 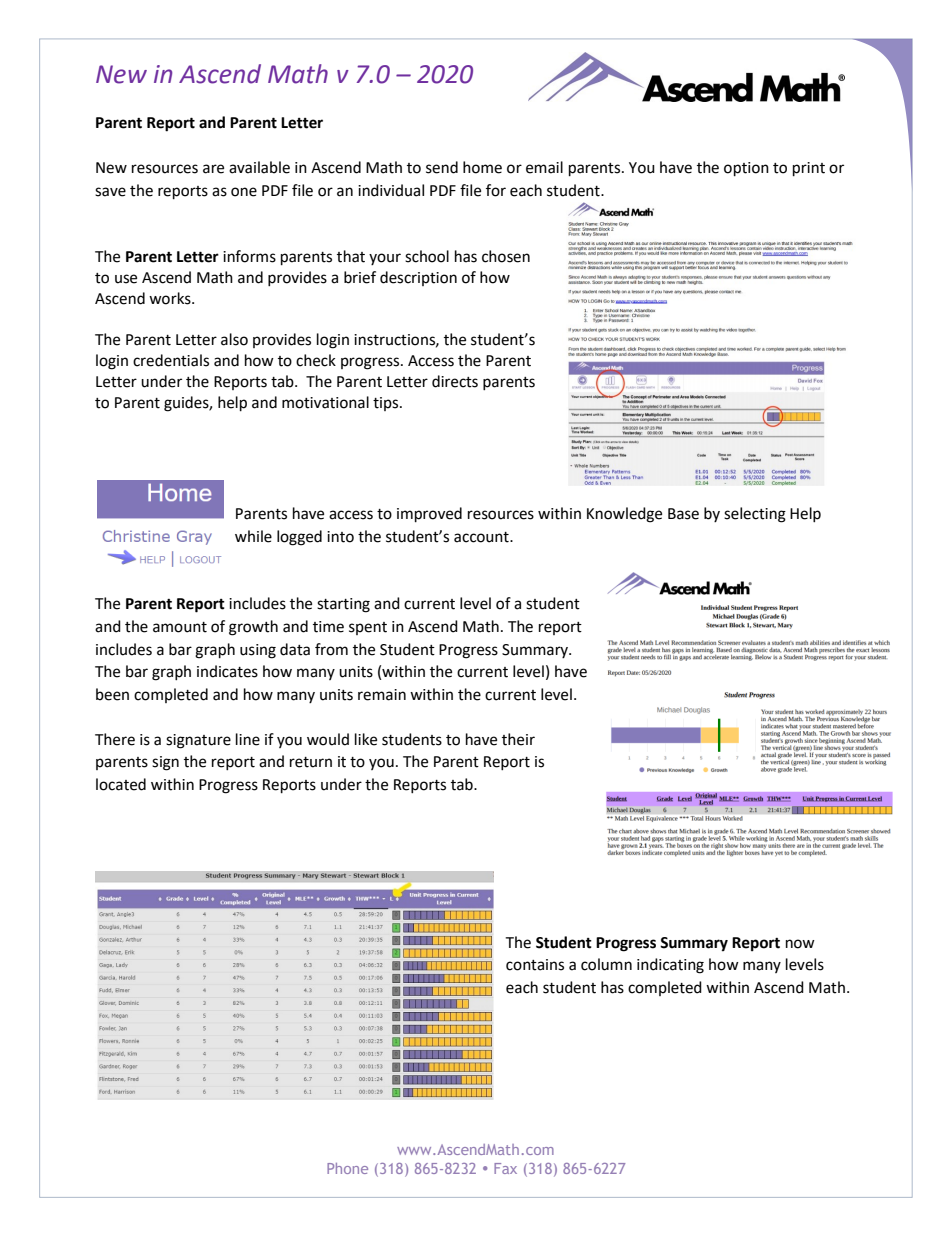 What do you see at coordinates (755, 515) in the page?
I see `selecting` at bounding box center [755, 515].
